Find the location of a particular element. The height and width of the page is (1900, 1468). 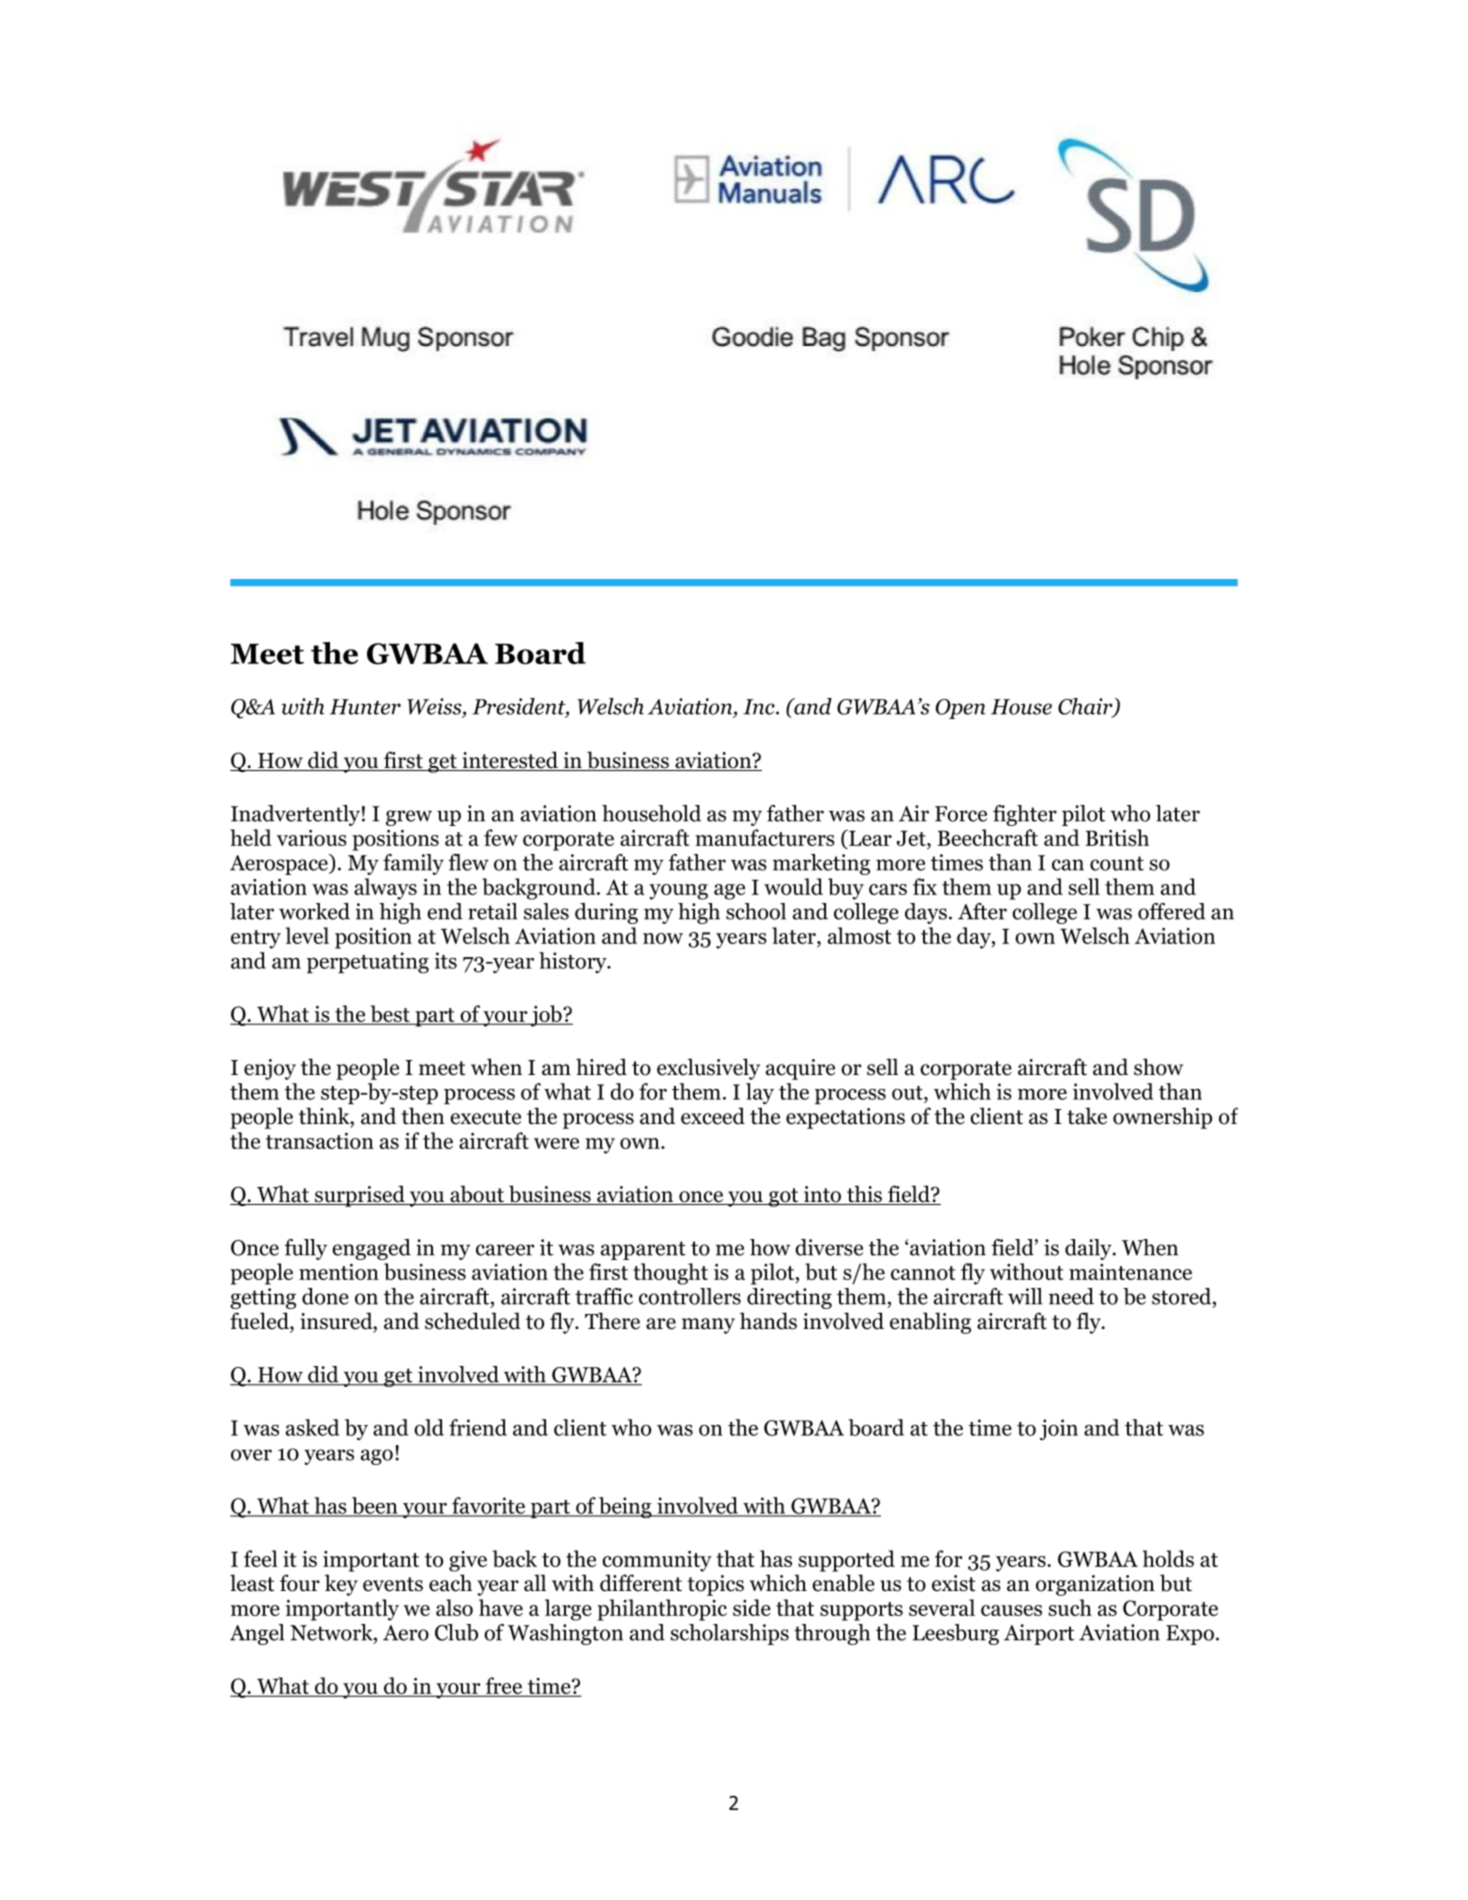

got is located at coordinates (784, 1197).
